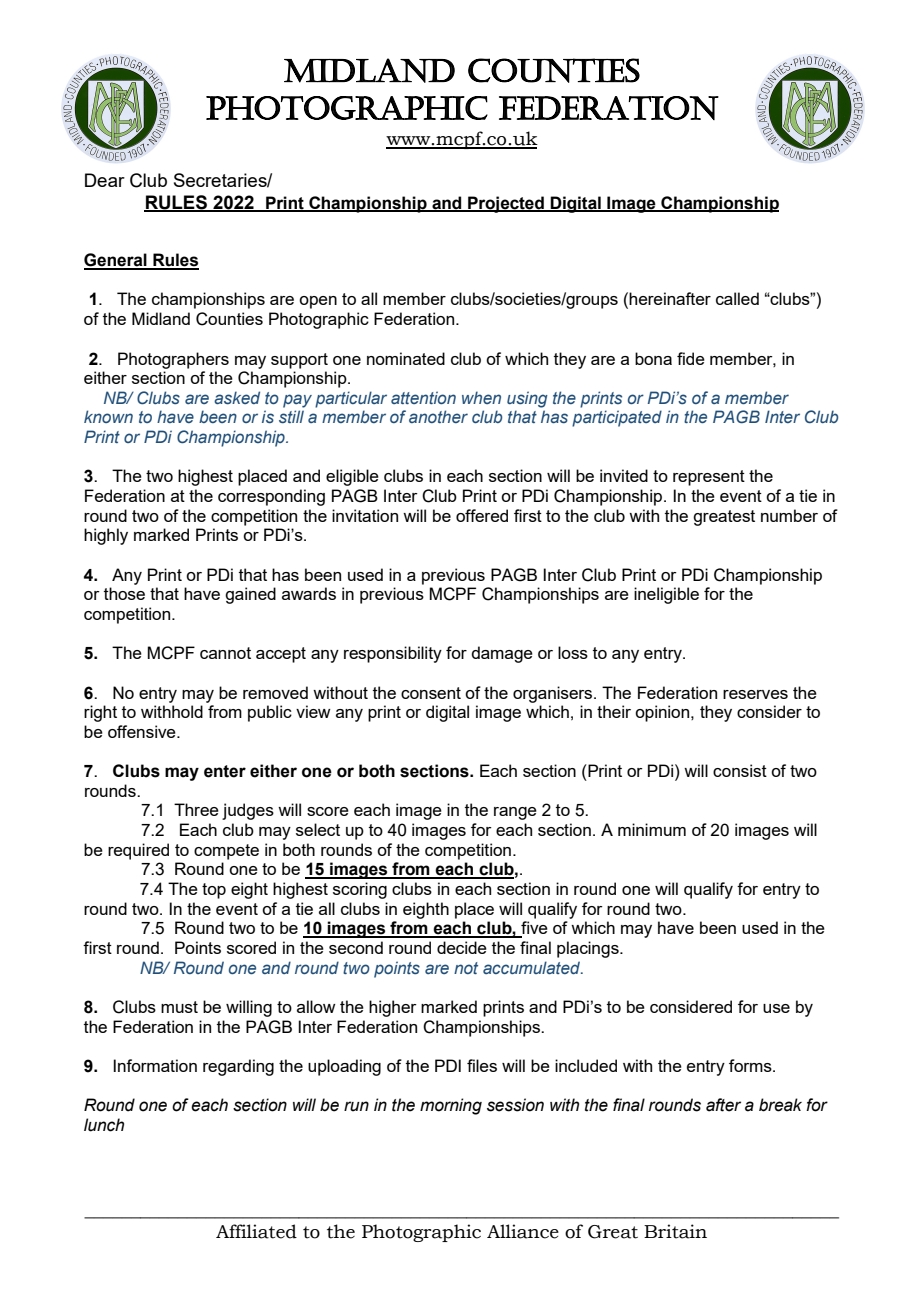 The image size is (924, 1308). I want to click on represent, so click(709, 478).
